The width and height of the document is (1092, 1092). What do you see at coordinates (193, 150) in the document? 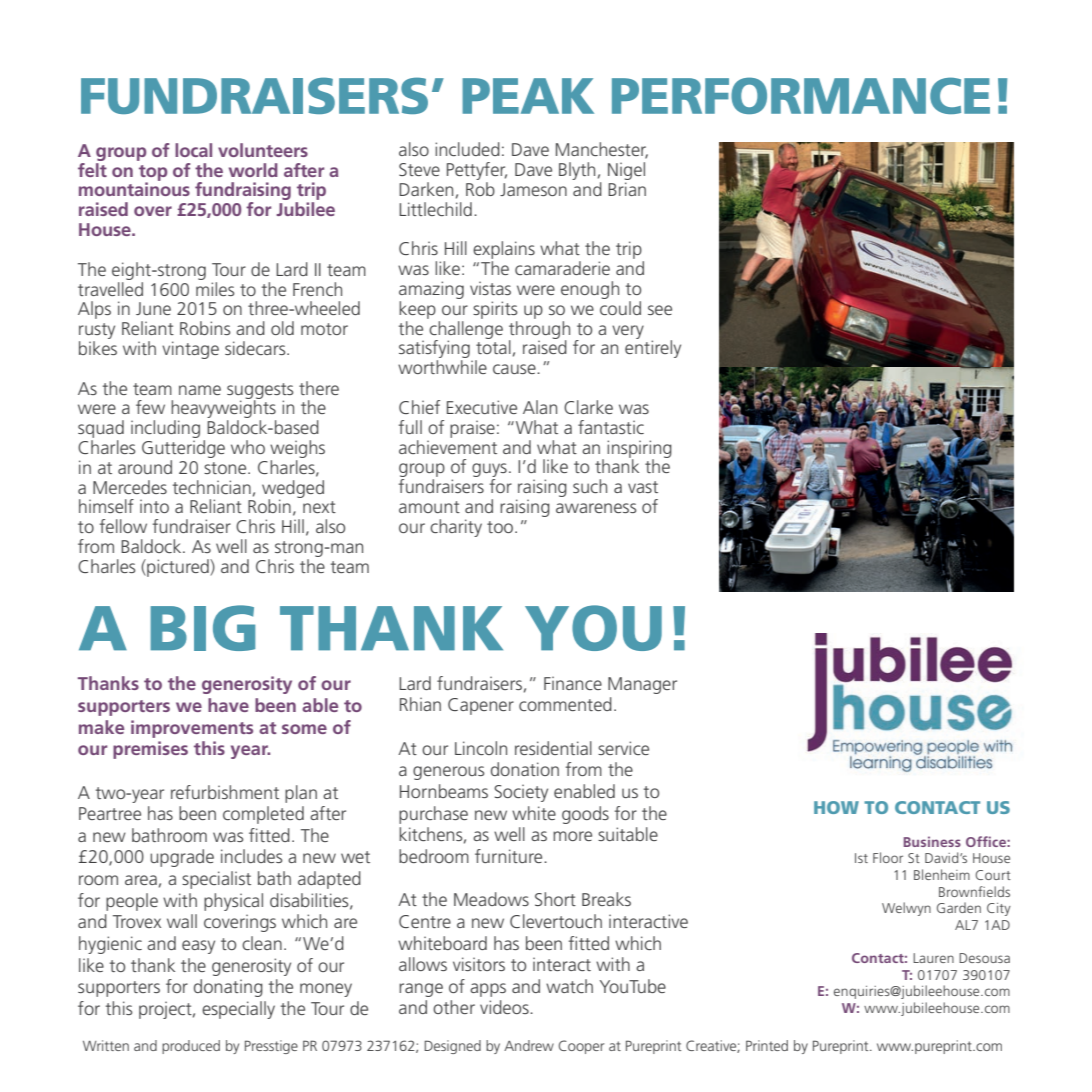
I see `local` at bounding box center [193, 150].
